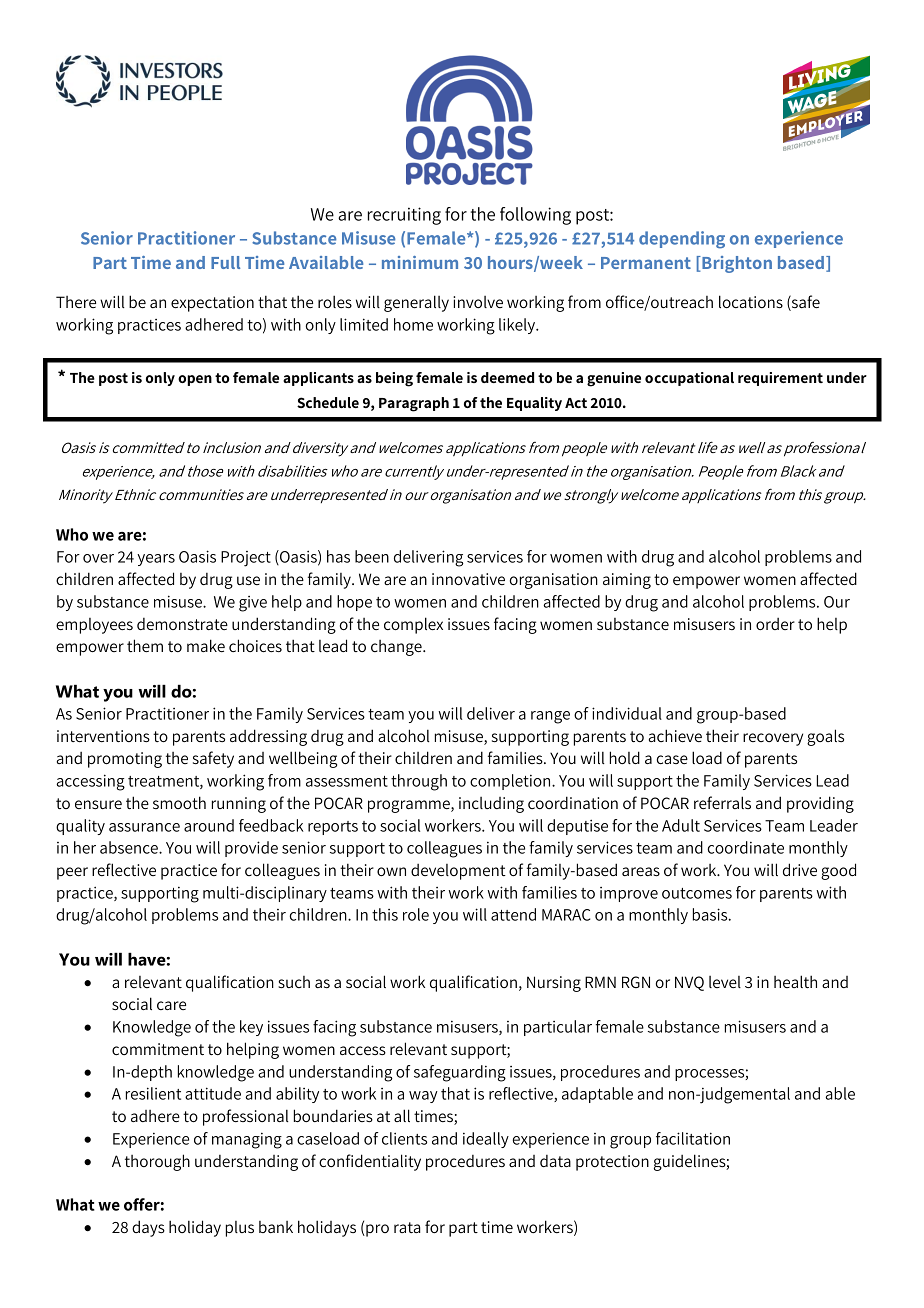 The width and height of the document is (924, 1308). What do you see at coordinates (675, 735) in the document?
I see `achieve` at bounding box center [675, 735].
